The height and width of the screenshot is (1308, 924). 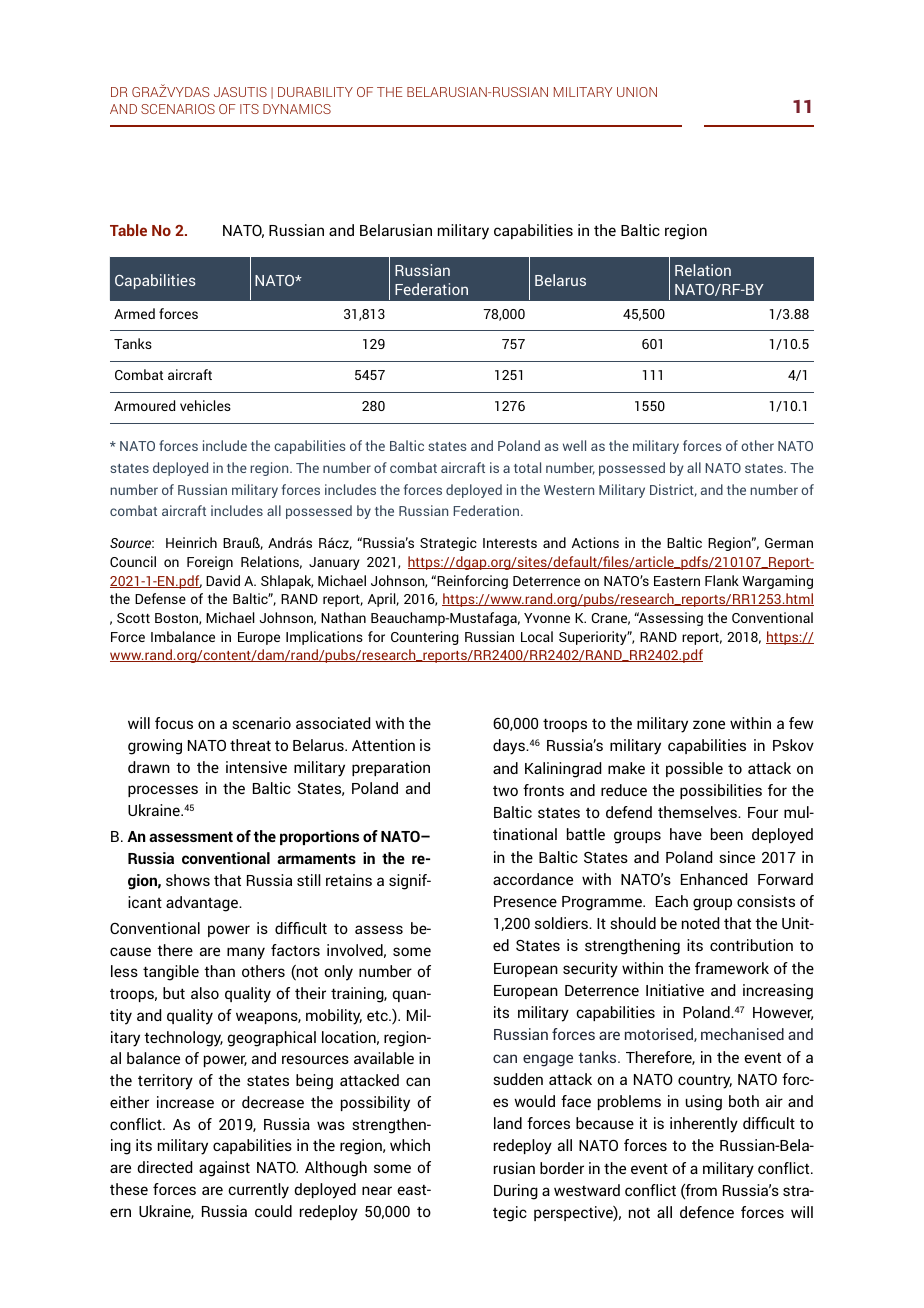 I want to click on against, so click(x=224, y=1169).
